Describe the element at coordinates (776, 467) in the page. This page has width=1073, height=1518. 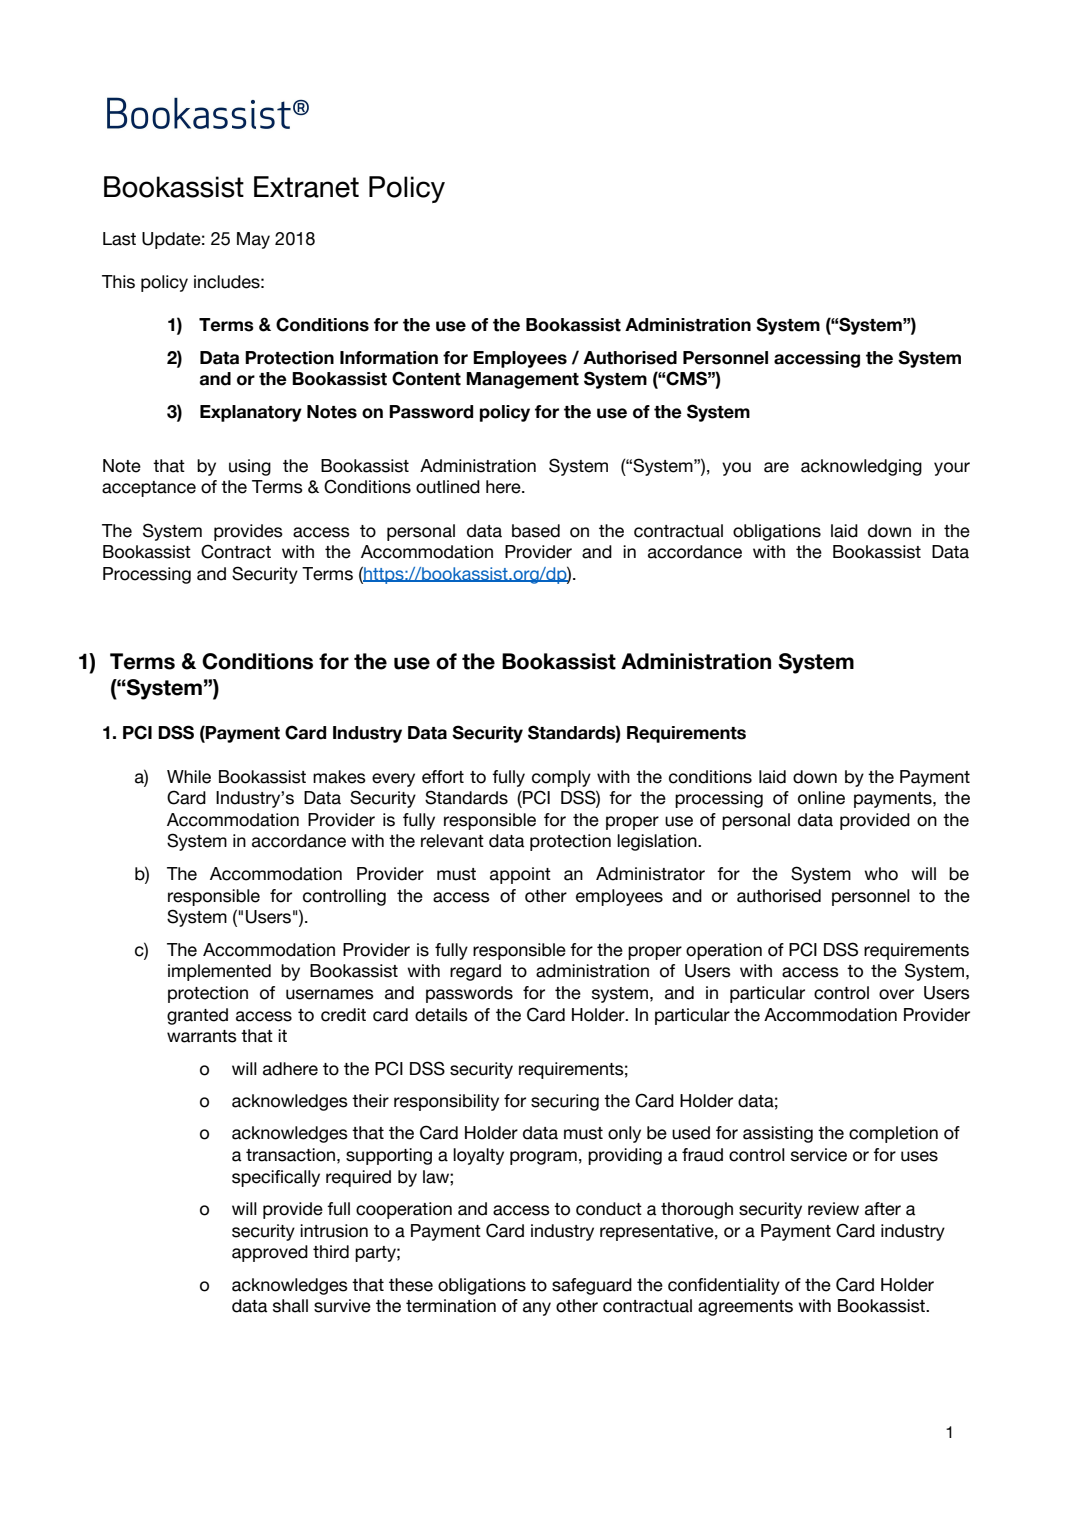
I see `are` at that location.
